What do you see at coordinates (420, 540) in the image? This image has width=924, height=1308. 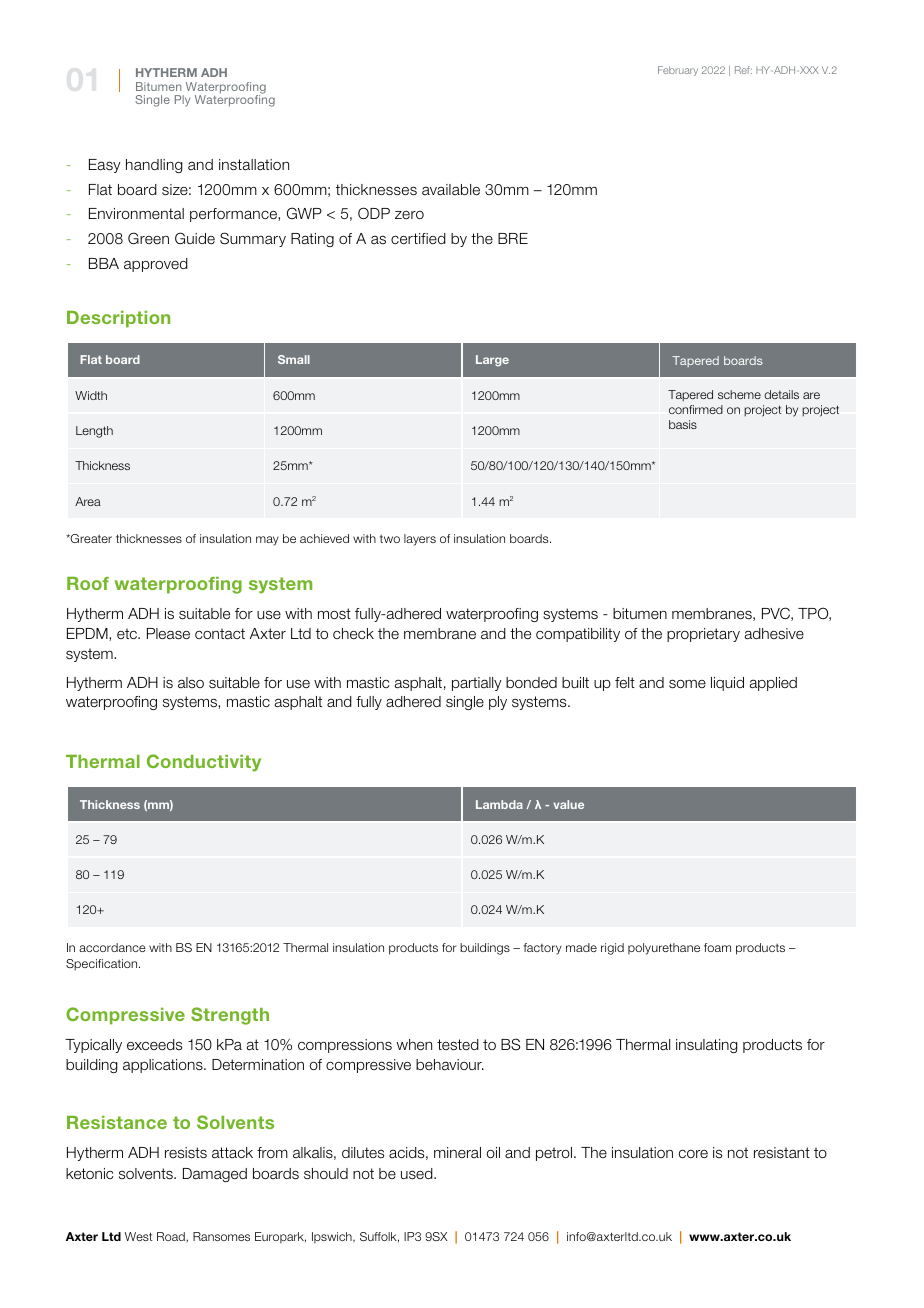 I see `layers` at bounding box center [420, 540].
